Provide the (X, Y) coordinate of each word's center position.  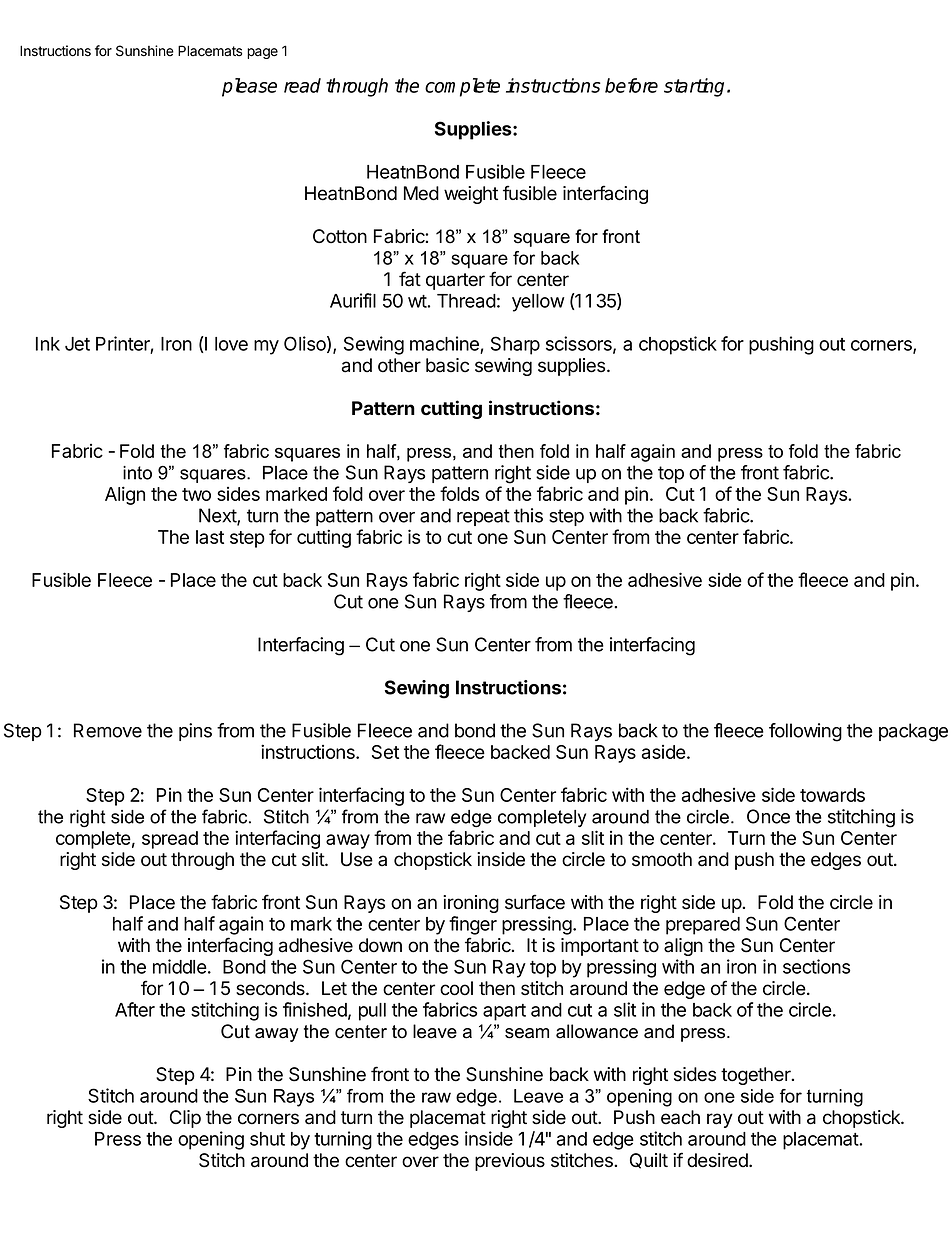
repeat (483, 517)
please (249, 87)
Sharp (515, 345)
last (210, 537)
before (631, 85)
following (805, 732)
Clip (185, 1119)
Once (768, 816)
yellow (538, 303)
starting (696, 87)
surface (535, 902)
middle (180, 966)
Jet (77, 344)
